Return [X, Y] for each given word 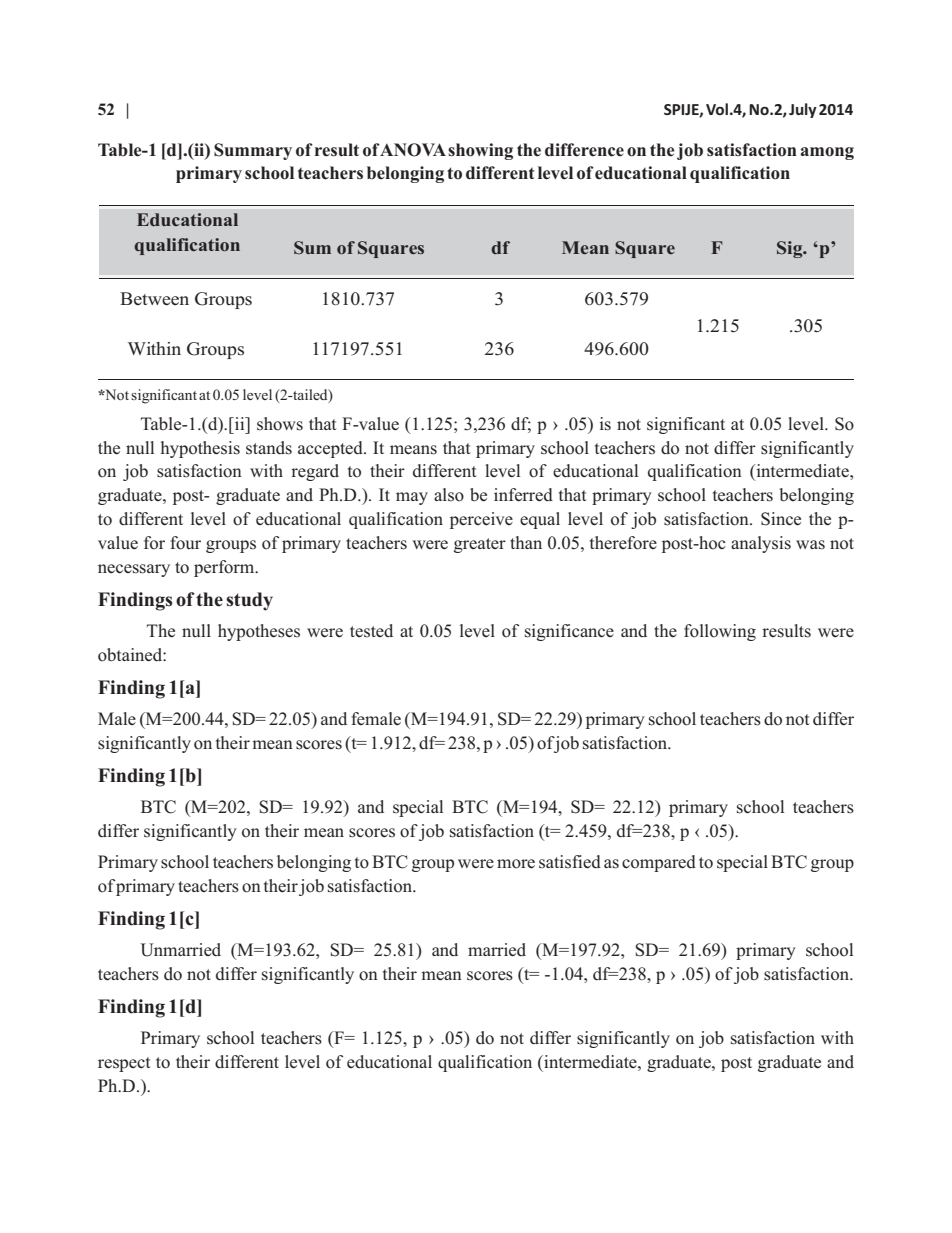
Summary [253, 151]
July [803, 110]
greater [480, 545]
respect [124, 1064]
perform [225, 568]
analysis [761, 544]
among [827, 153]
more [516, 864]
